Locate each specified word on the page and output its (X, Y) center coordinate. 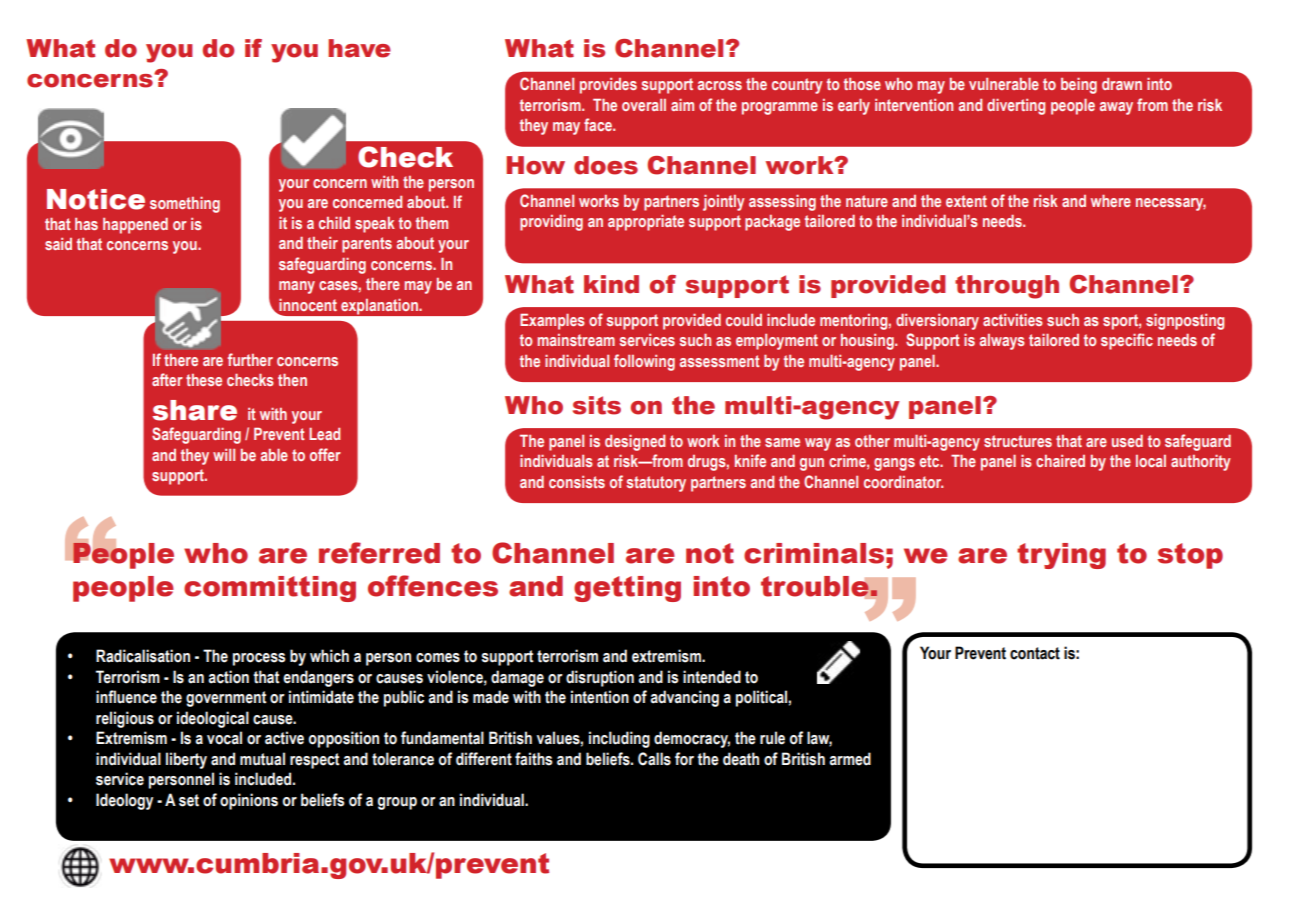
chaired (1060, 461)
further (250, 359)
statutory (656, 484)
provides (608, 86)
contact (1035, 653)
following (644, 362)
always (1002, 342)
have (359, 48)
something (185, 205)
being (1079, 86)
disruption (600, 678)
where (1111, 201)
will (224, 455)
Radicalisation (143, 656)
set (189, 800)
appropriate (646, 223)
